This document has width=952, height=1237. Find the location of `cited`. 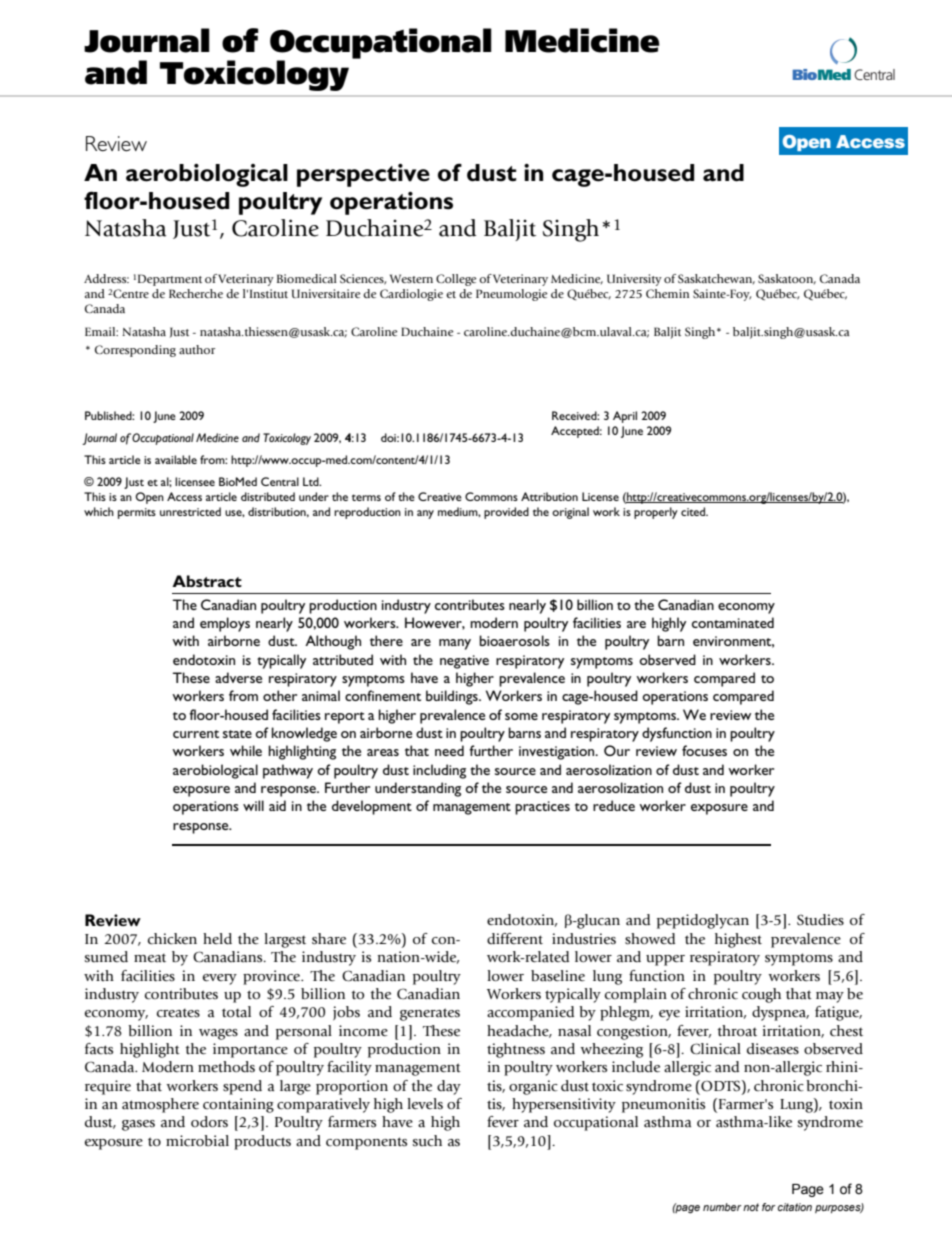

cited is located at coordinates (694, 511).
